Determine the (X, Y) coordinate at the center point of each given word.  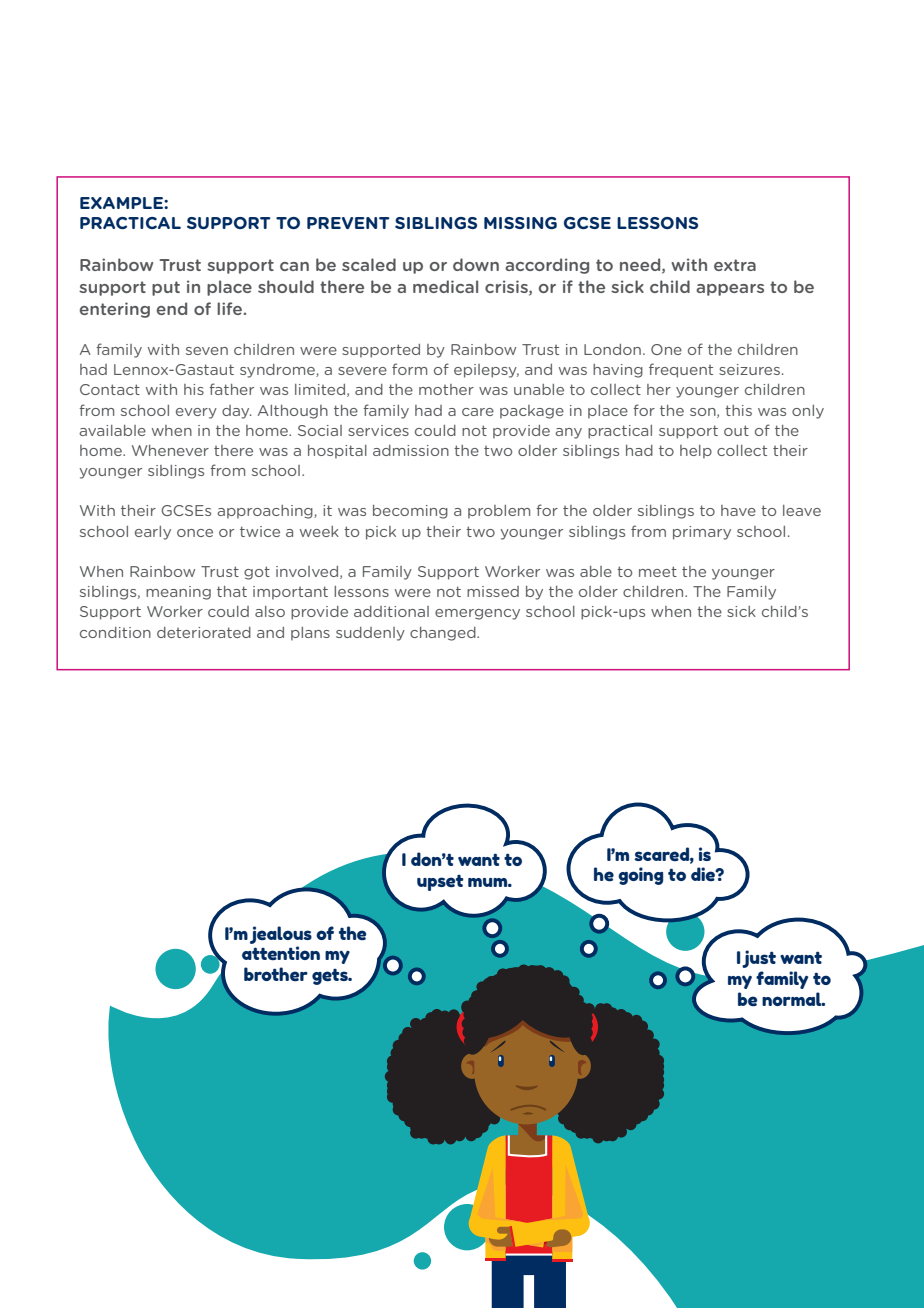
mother (446, 389)
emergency (477, 614)
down (476, 264)
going (640, 876)
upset (440, 883)
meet (658, 571)
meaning (178, 593)
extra (735, 265)
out (736, 430)
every (196, 413)
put (166, 288)
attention (281, 953)
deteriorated (204, 632)
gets (331, 977)
